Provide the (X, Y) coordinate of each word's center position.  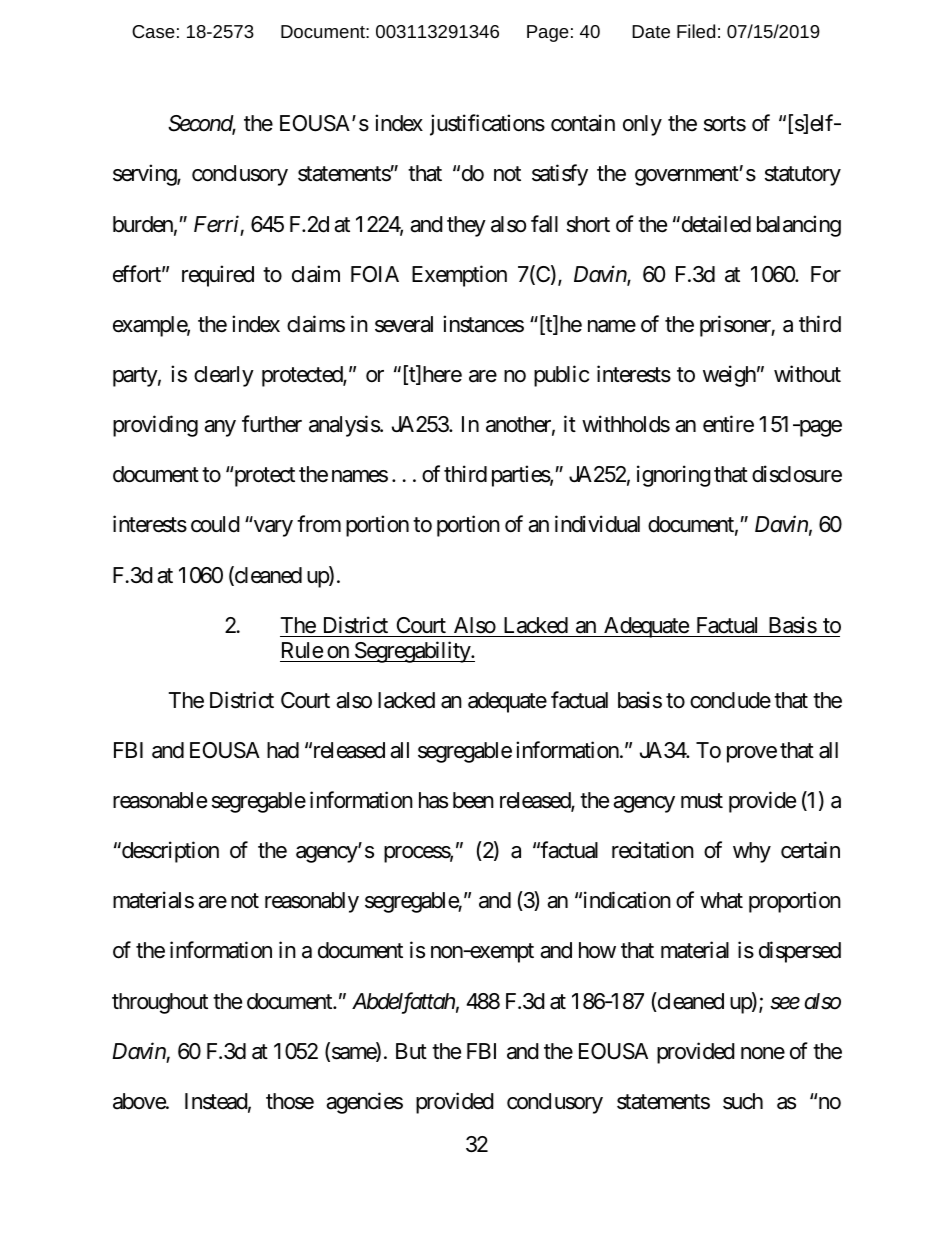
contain (583, 123)
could (215, 524)
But (411, 1051)
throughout (160, 1003)
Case (153, 31)
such (743, 1101)
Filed (696, 31)
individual (597, 524)
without (807, 374)
